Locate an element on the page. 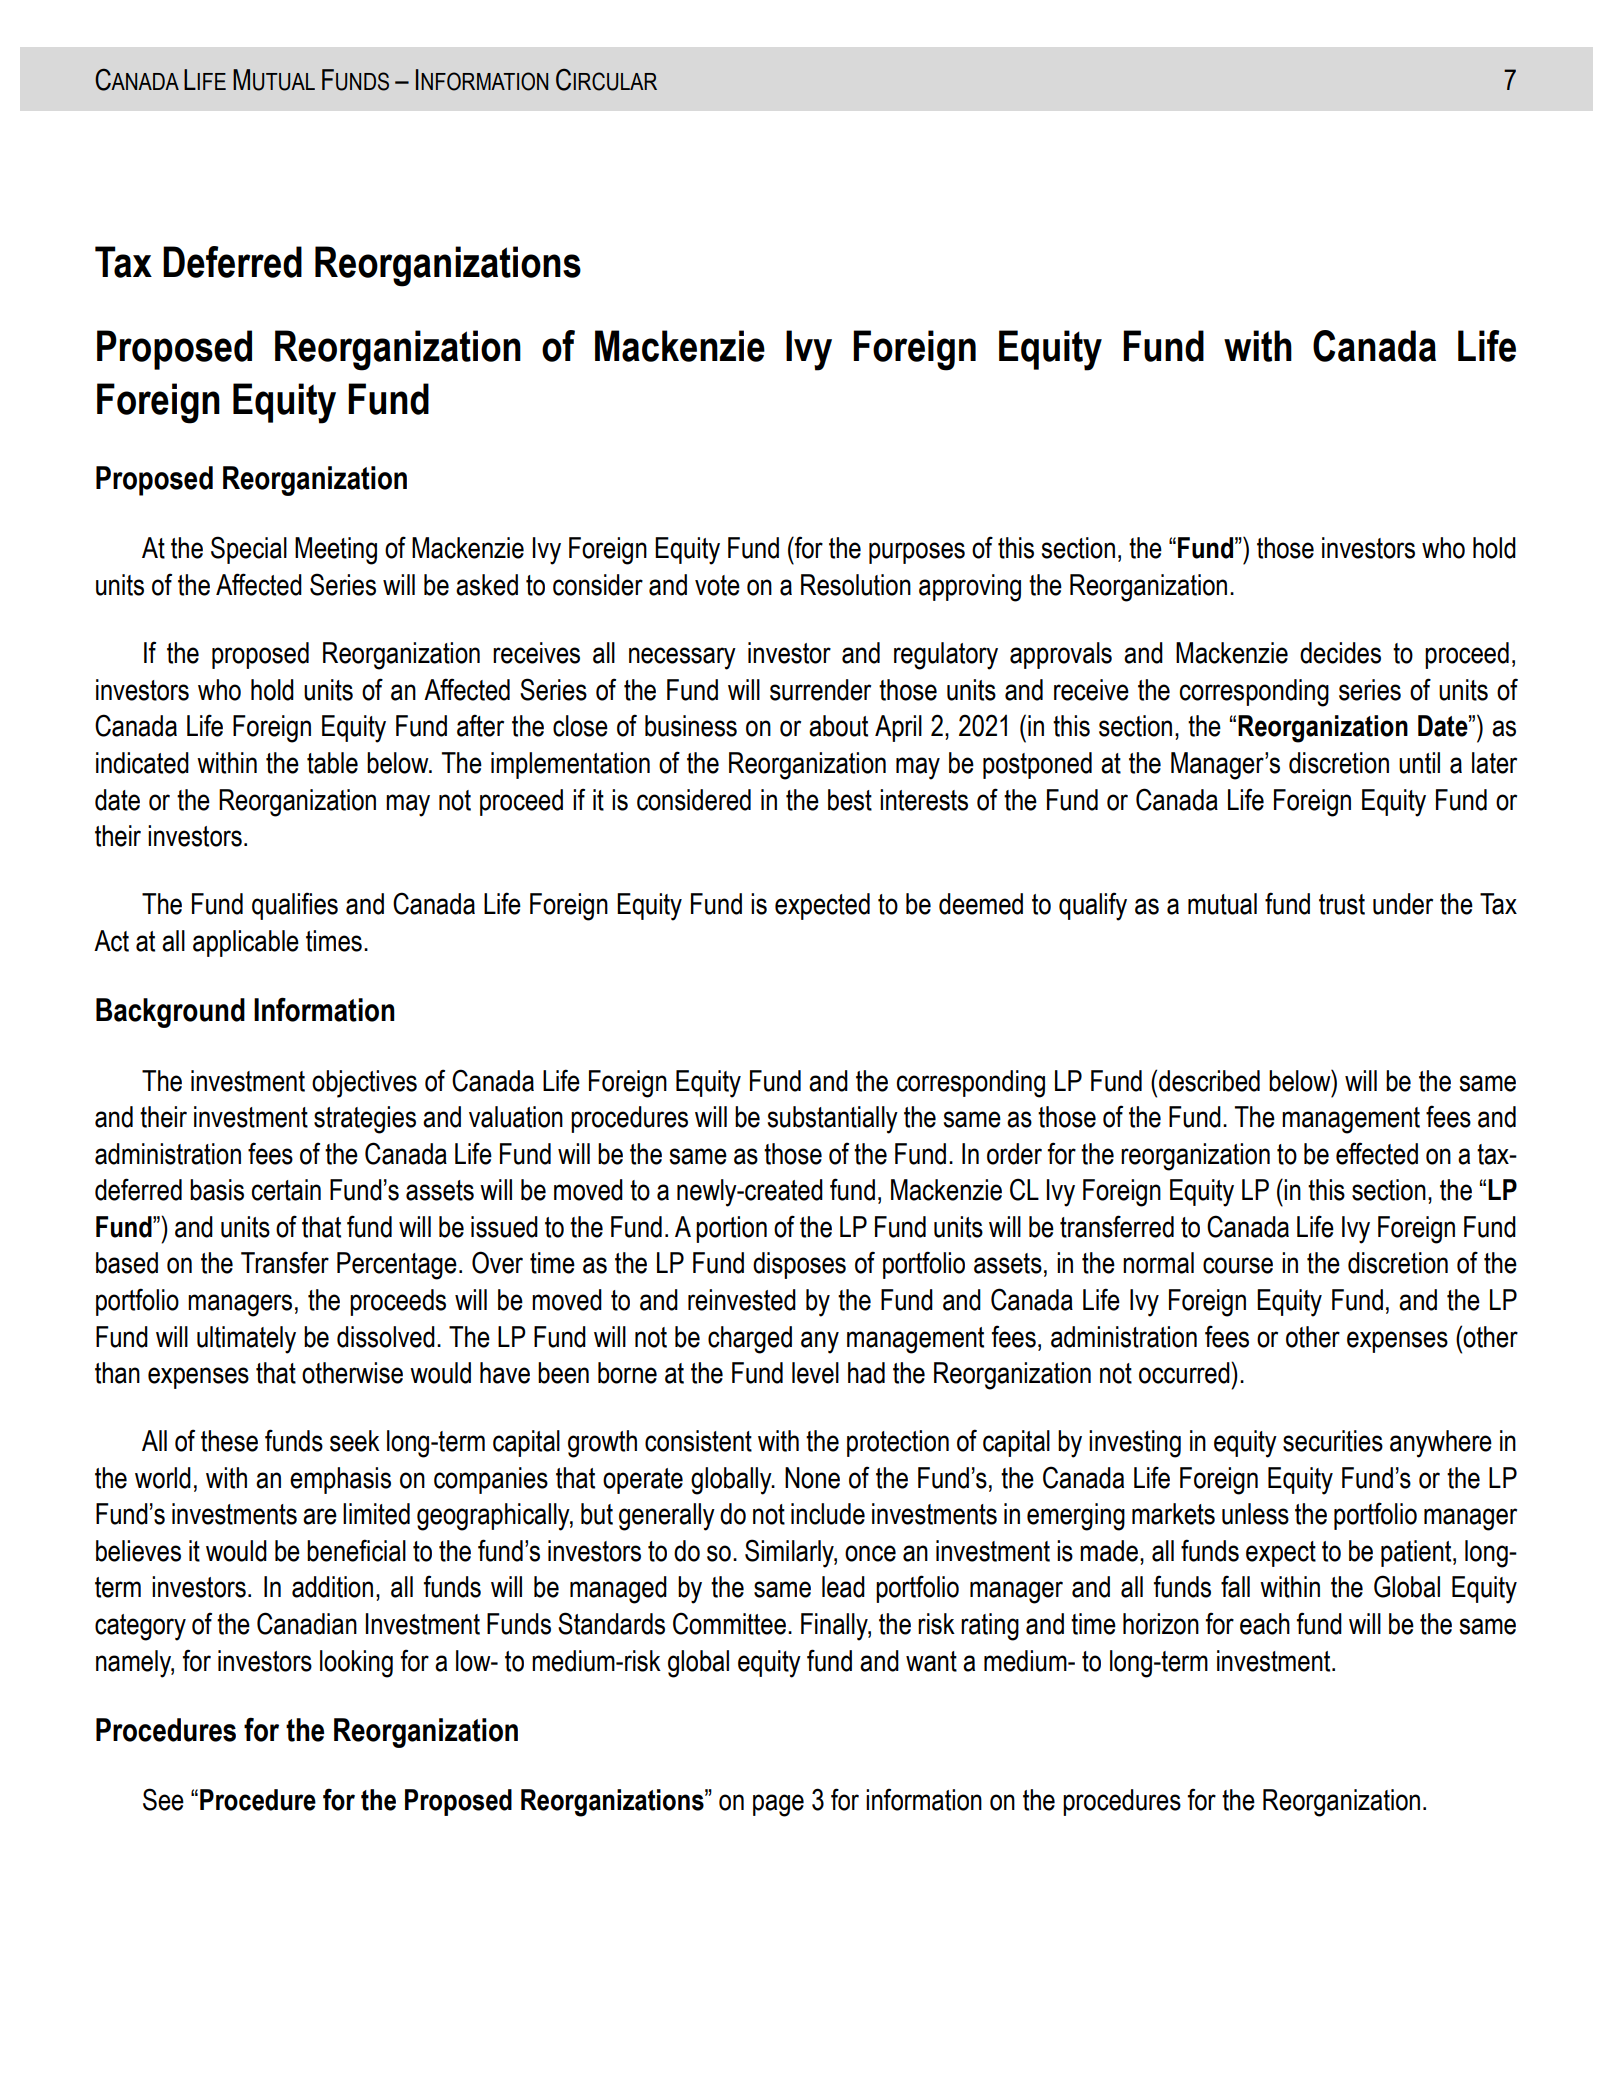  Resolution is located at coordinates (856, 585).
